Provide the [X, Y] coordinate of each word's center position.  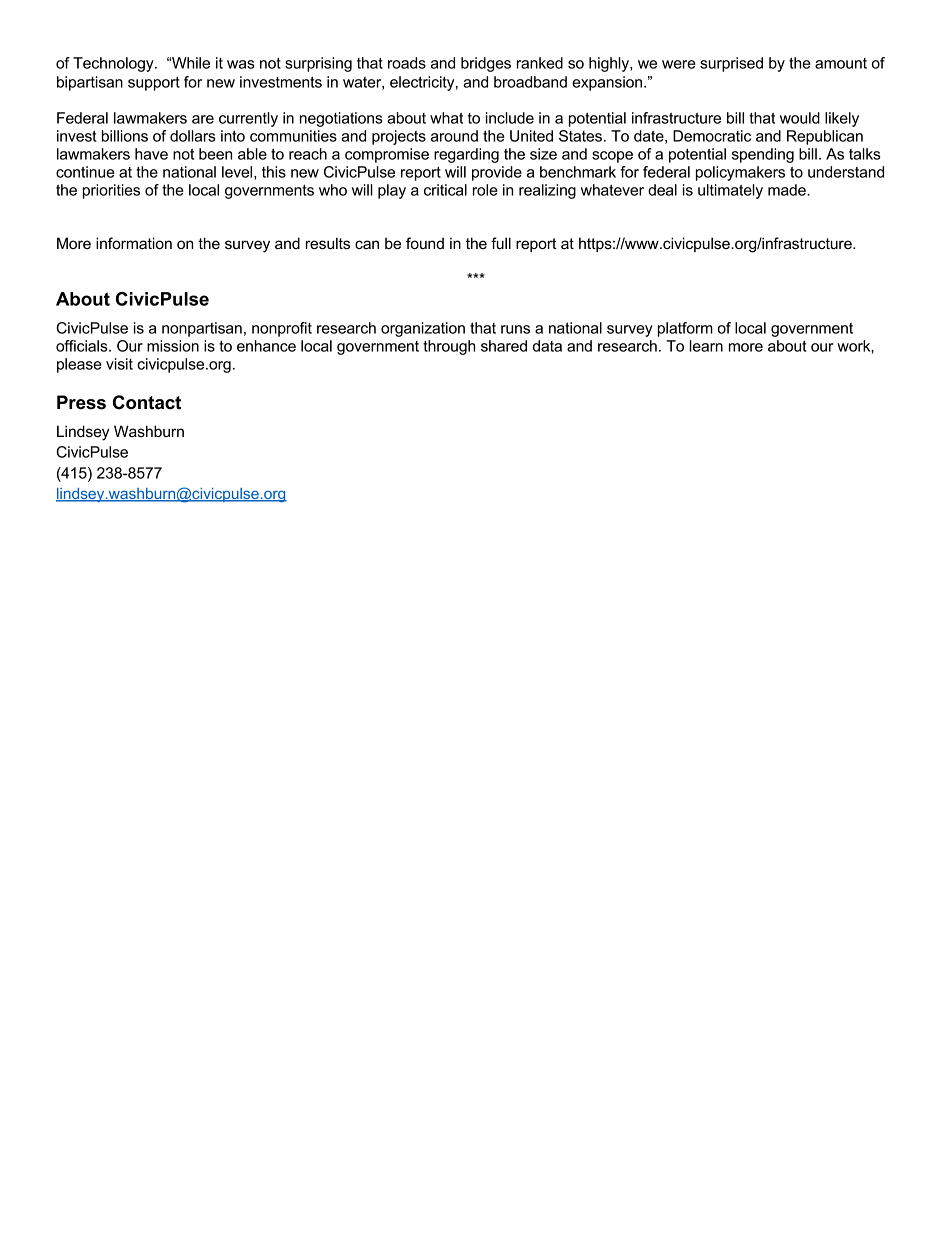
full [501, 243]
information [134, 243]
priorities [111, 191]
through [449, 347]
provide [497, 173]
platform [685, 329]
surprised [731, 64]
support [154, 84]
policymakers [740, 173]
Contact [147, 402]
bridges [486, 64]
